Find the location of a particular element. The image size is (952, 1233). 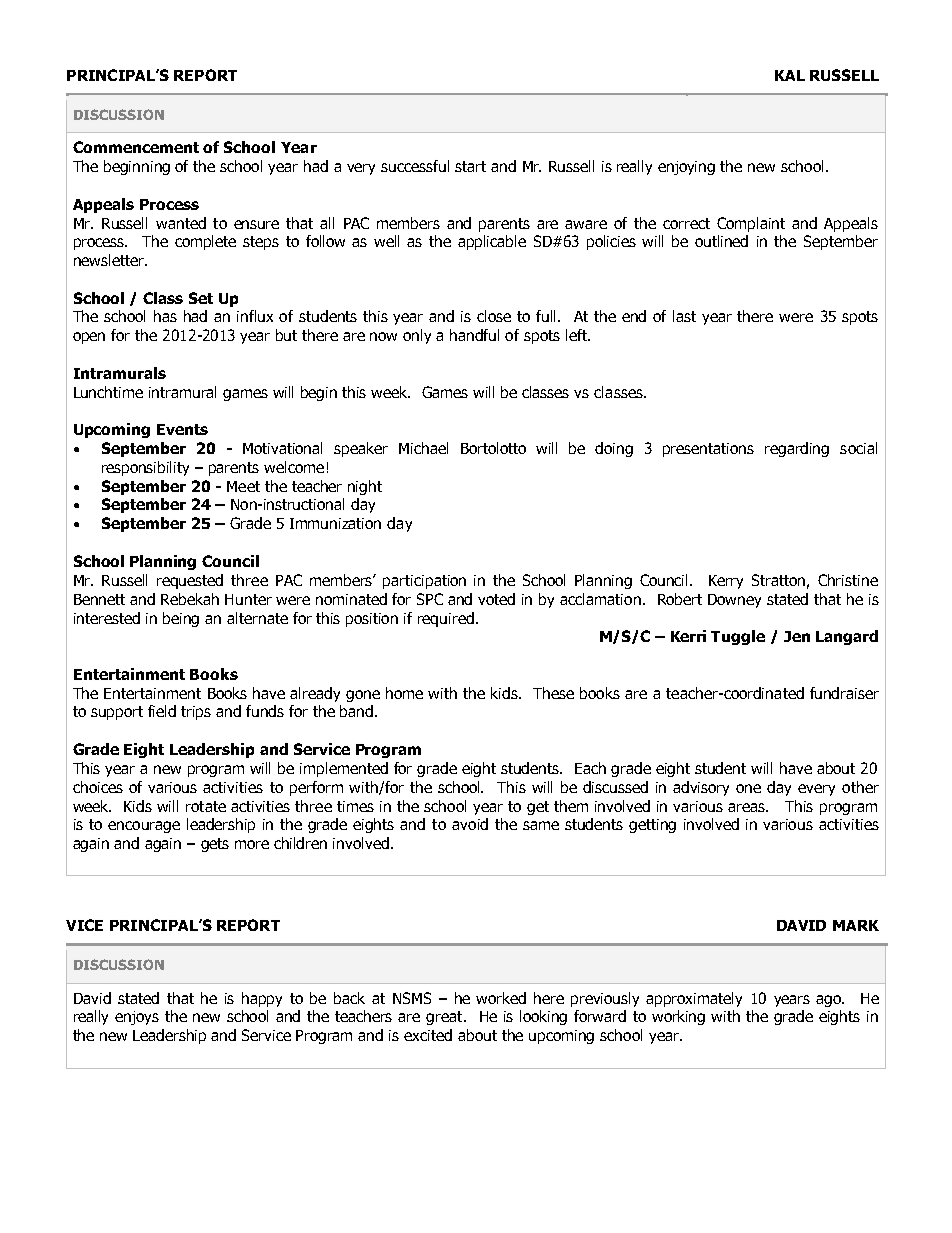

Commencement is located at coordinates (136, 147).
